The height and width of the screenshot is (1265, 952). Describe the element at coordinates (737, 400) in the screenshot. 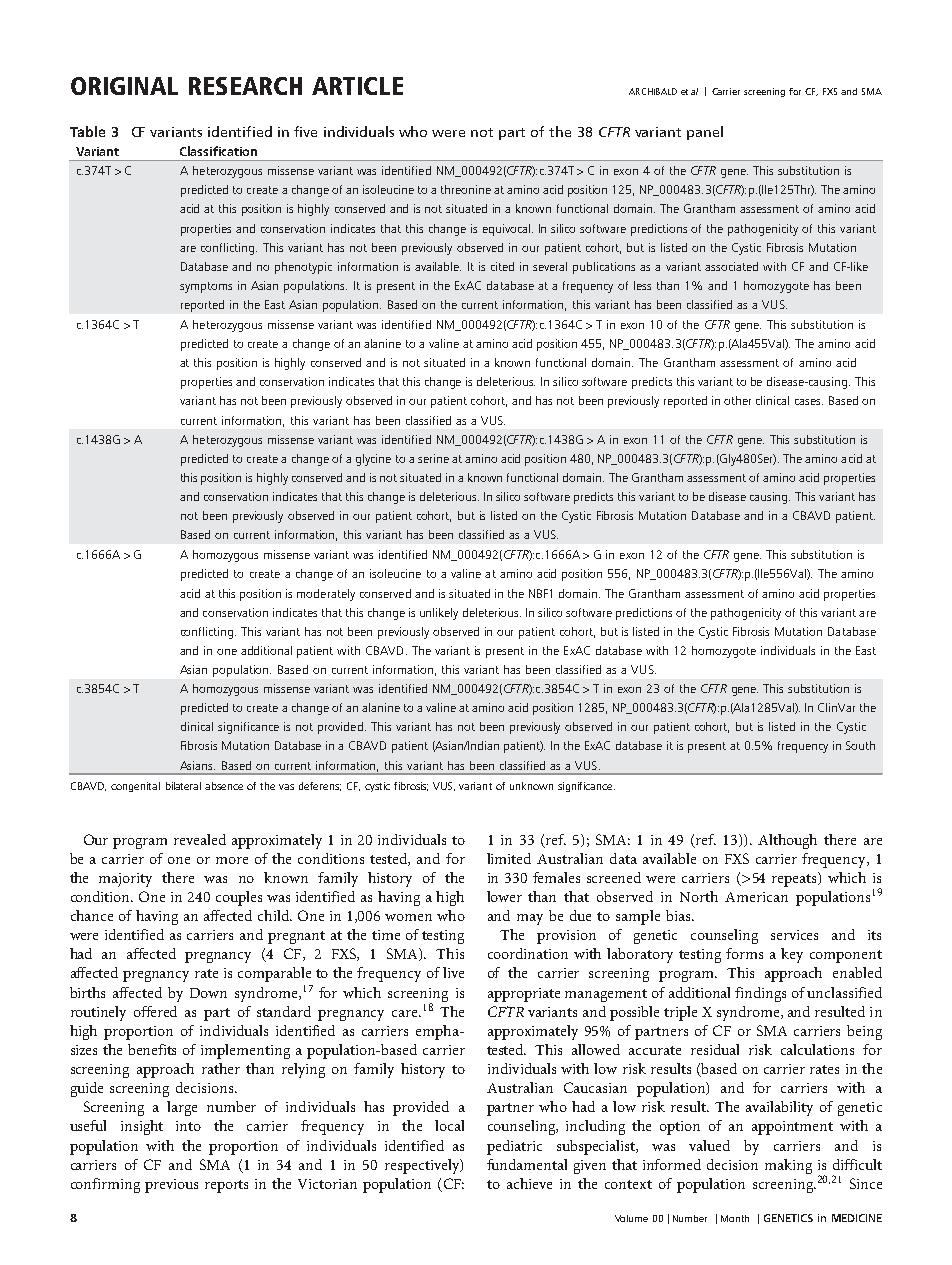

I see `other` at that location.
